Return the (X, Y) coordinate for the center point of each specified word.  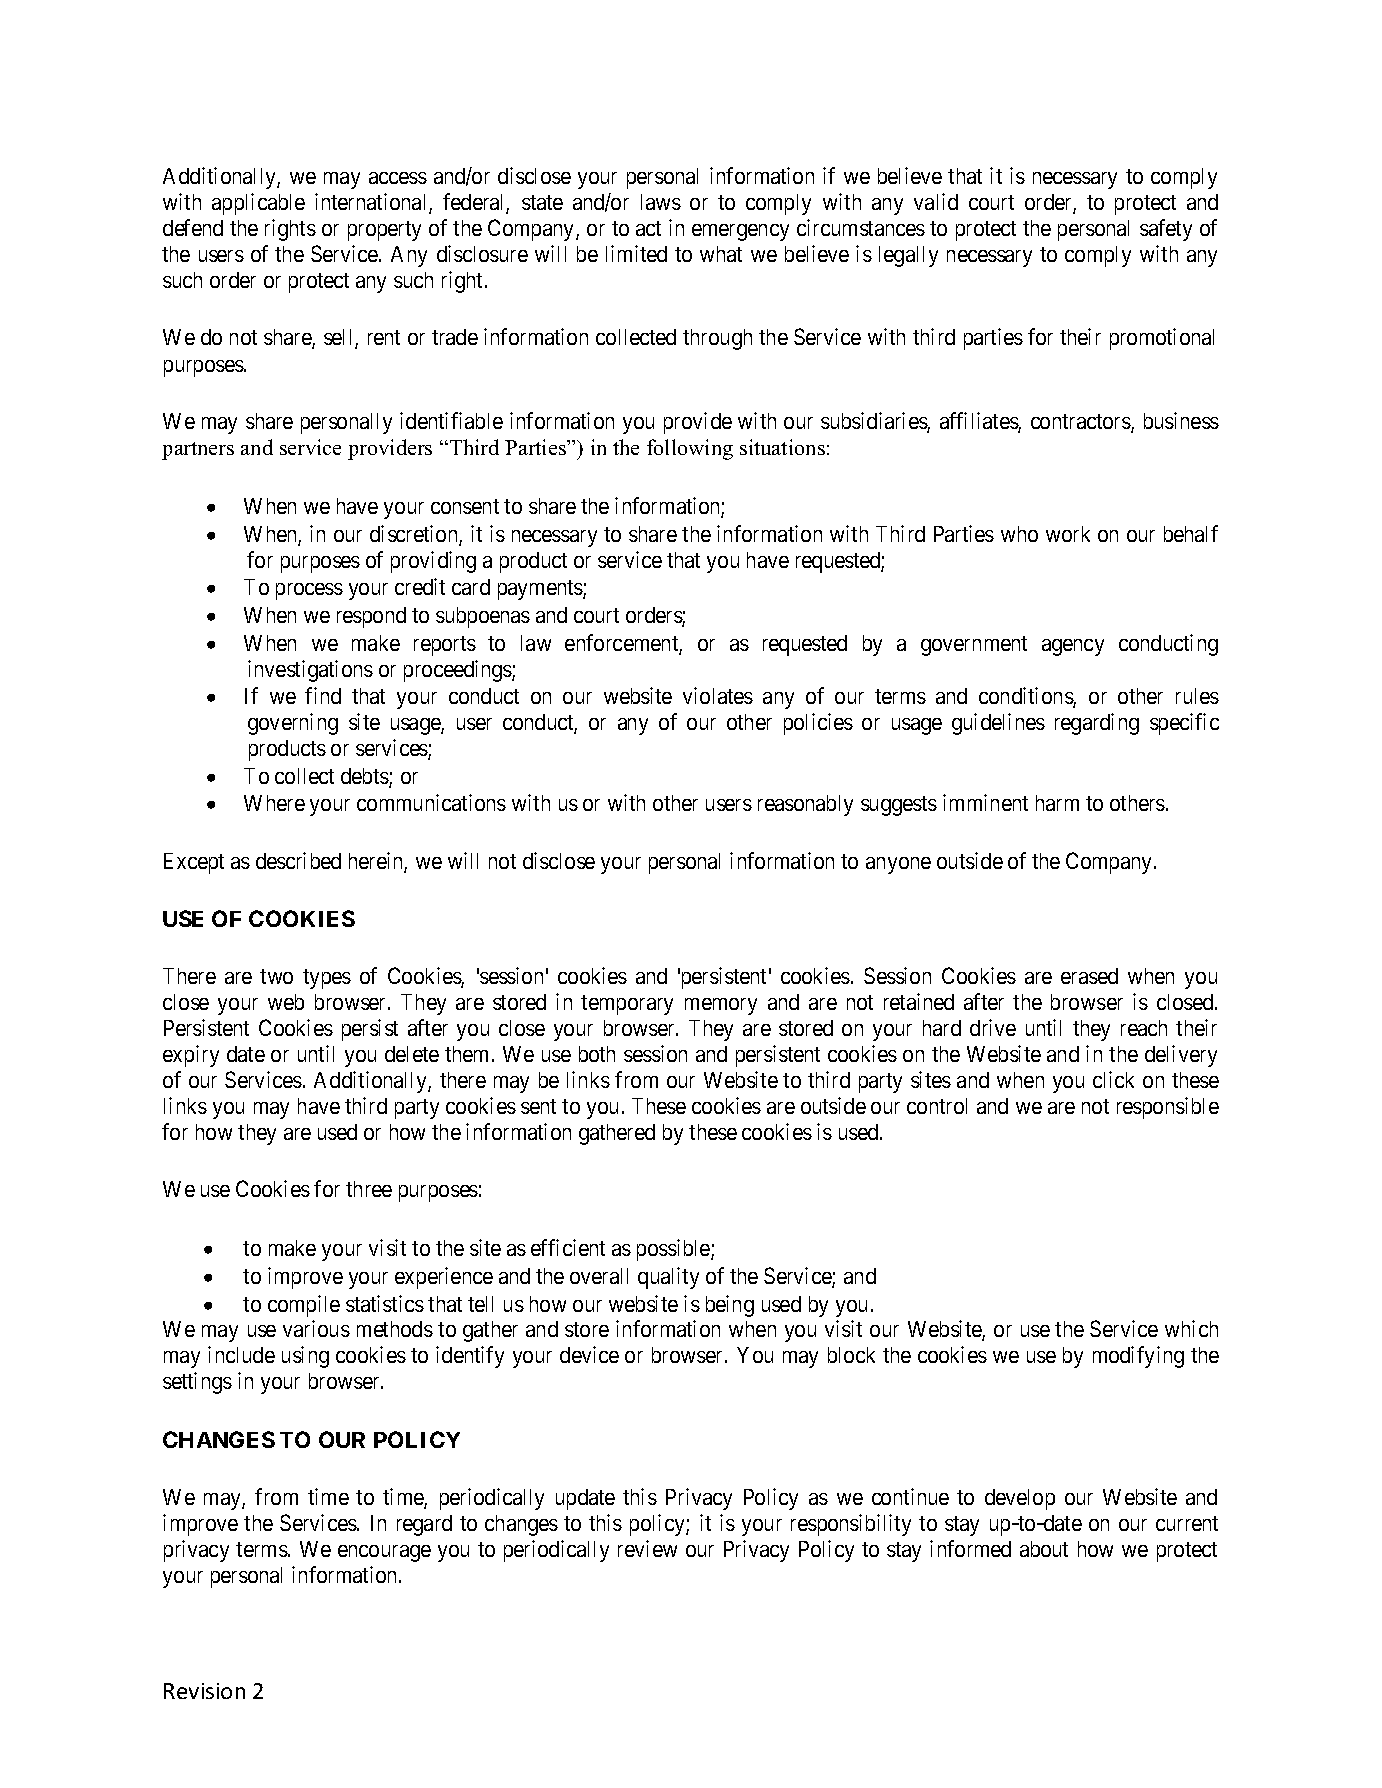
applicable (258, 204)
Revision (204, 1691)
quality (668, 1278)
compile (304, 1306)
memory (721, 1006)
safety (1166, 230)
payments (541, 590)
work (1068, 534)
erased (1089, 976)
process (309, 591)
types (327, 979)
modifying (1138, 1357)
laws (661, 202)
